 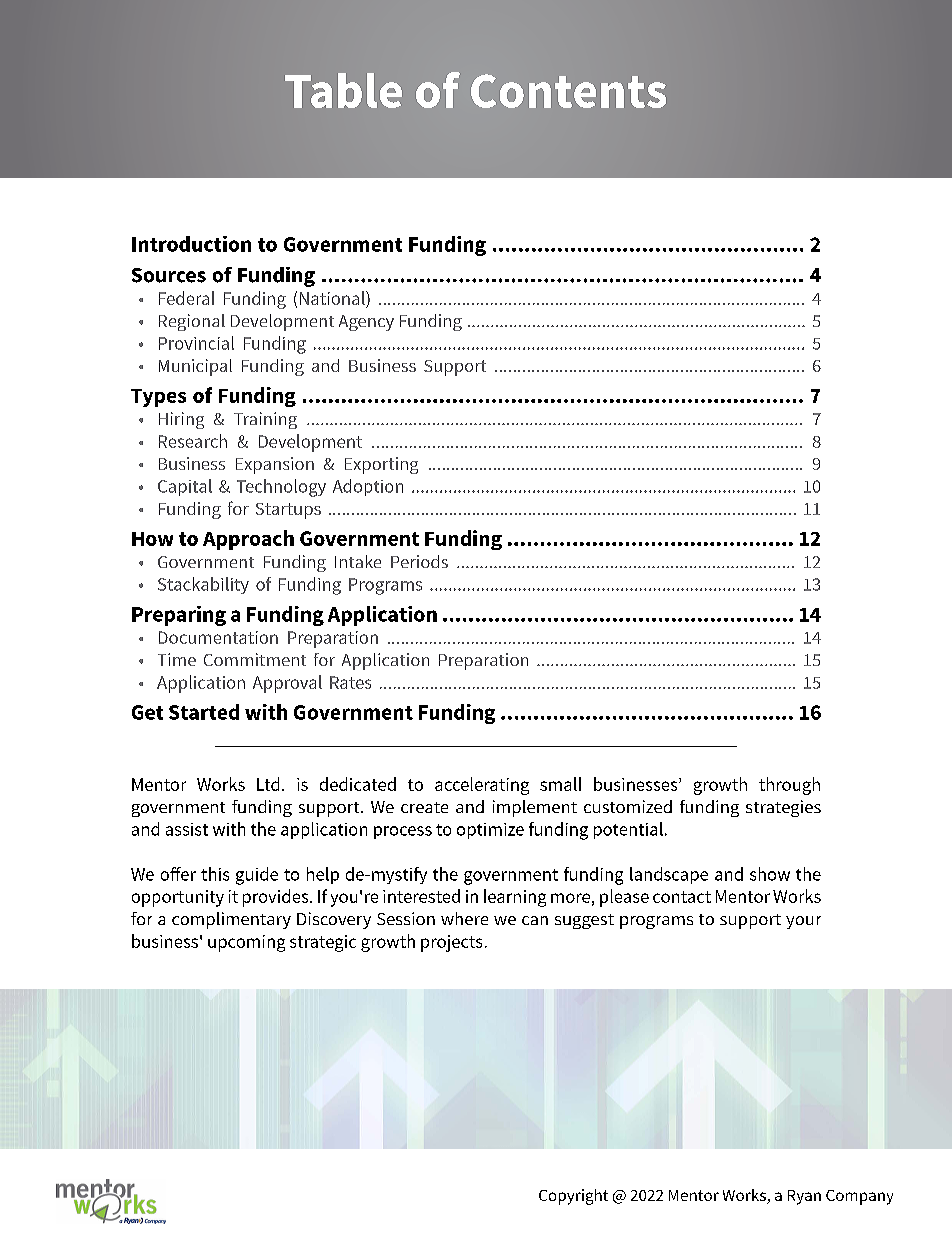 What do you see at coordinates (246, 943) in the image?
I see `upcoming` at bounding box center [246, 943].
